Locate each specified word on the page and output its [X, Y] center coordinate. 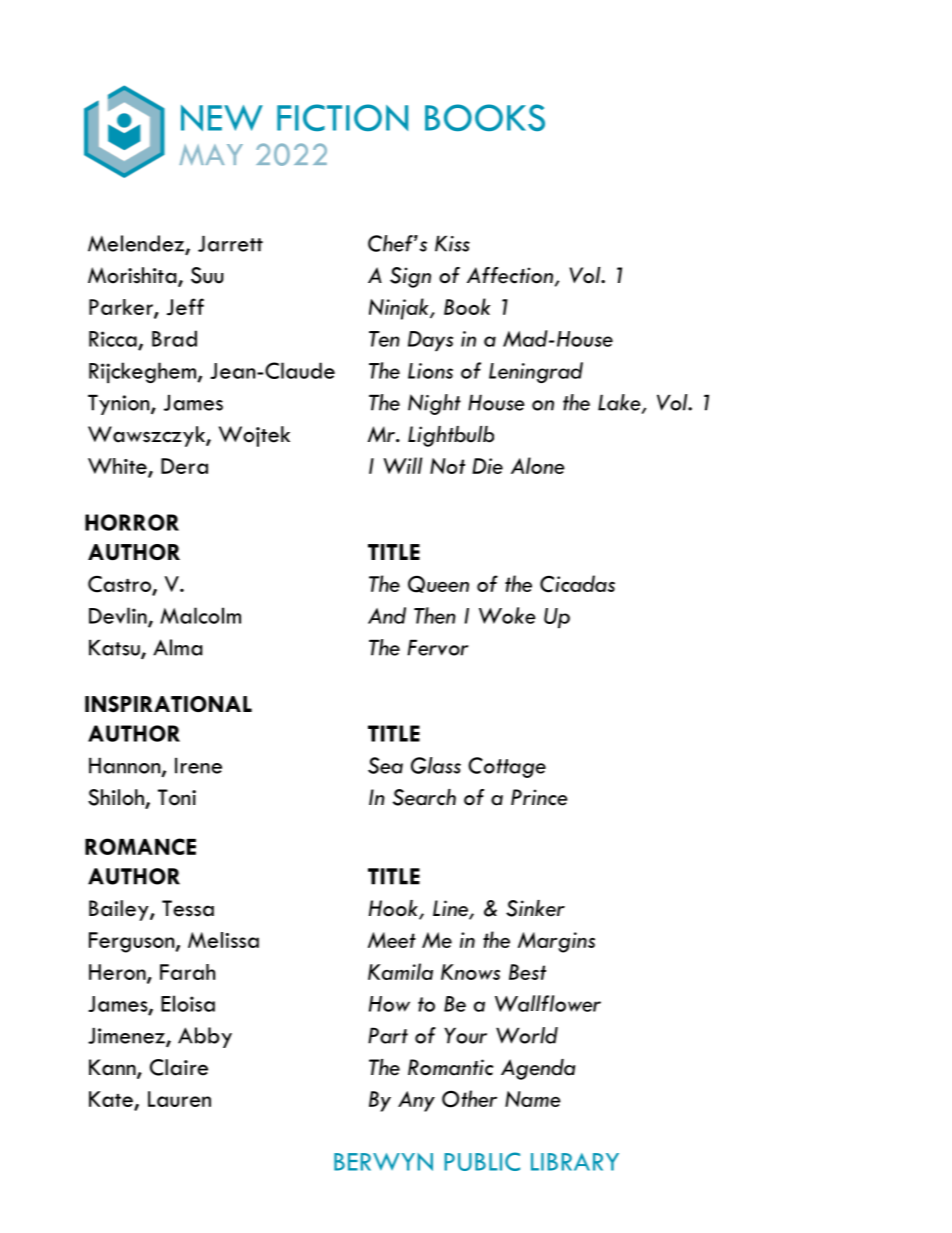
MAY [211, 154]
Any [416, 1101]
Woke [507, 615]
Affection [510, 275]
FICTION [342, 117]
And [387, 615]
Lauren [179, 1099]
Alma [177, 647]
